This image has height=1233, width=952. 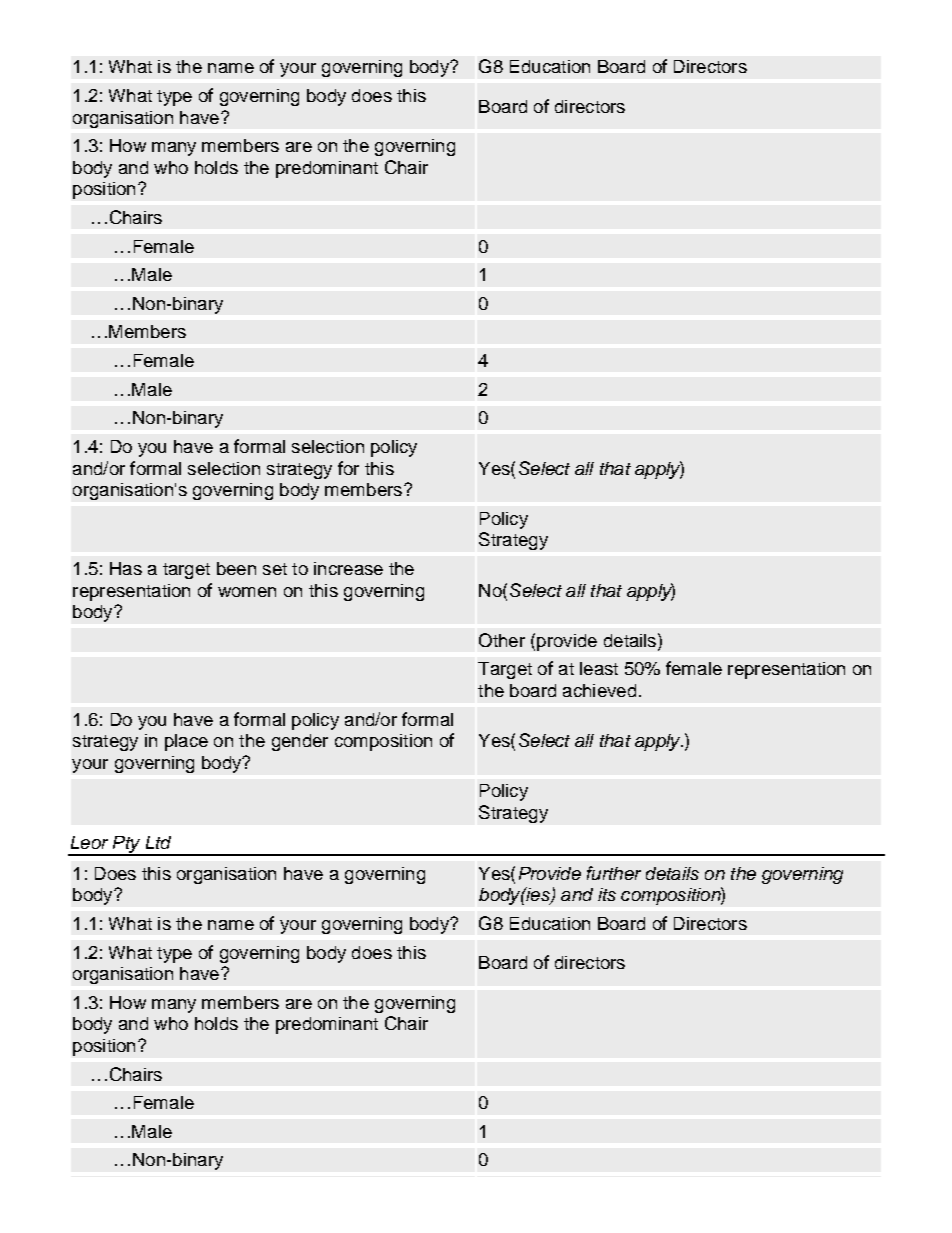 I want to click on Other, so click(x=502, y=640).
